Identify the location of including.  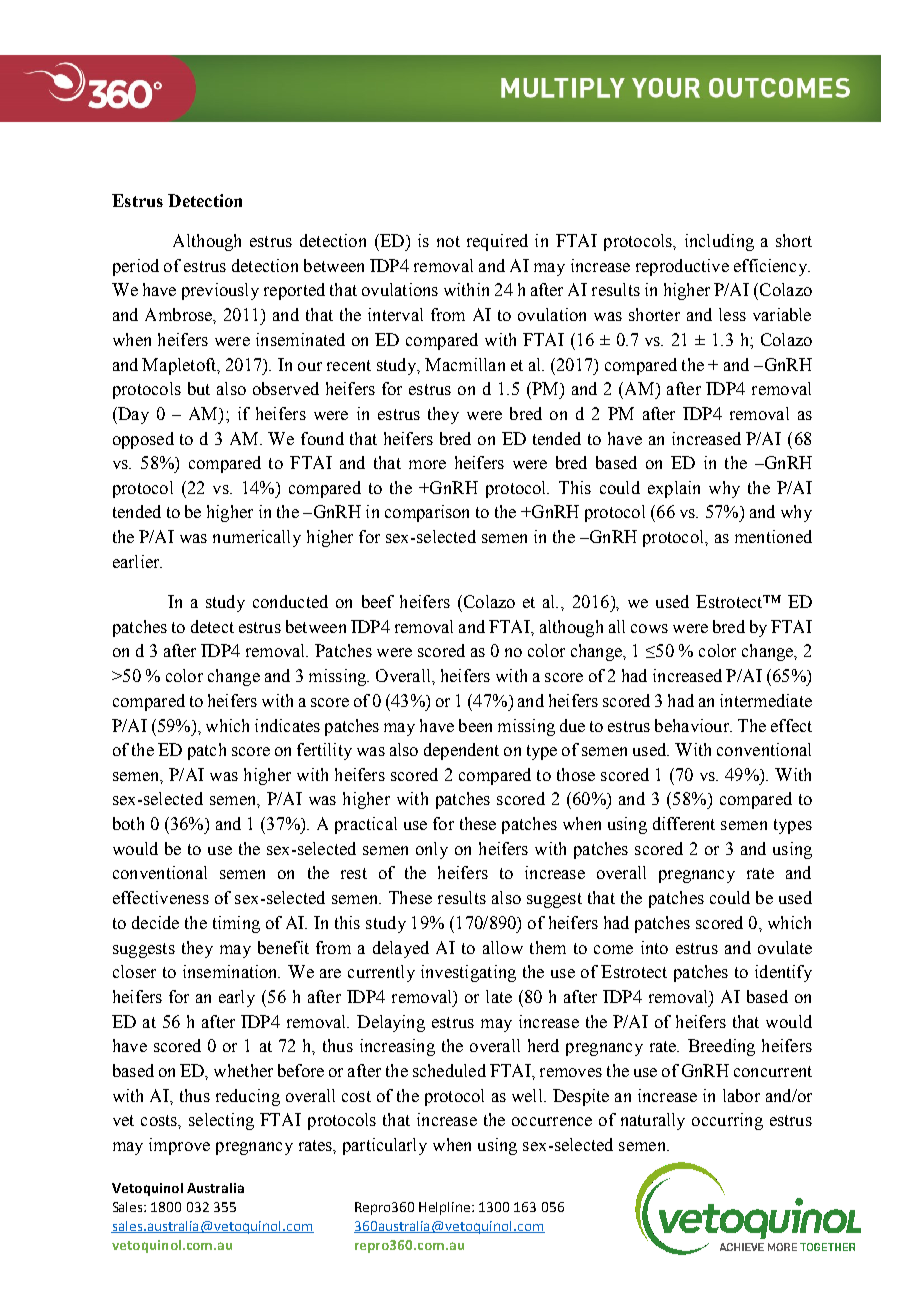
(719, 242).
